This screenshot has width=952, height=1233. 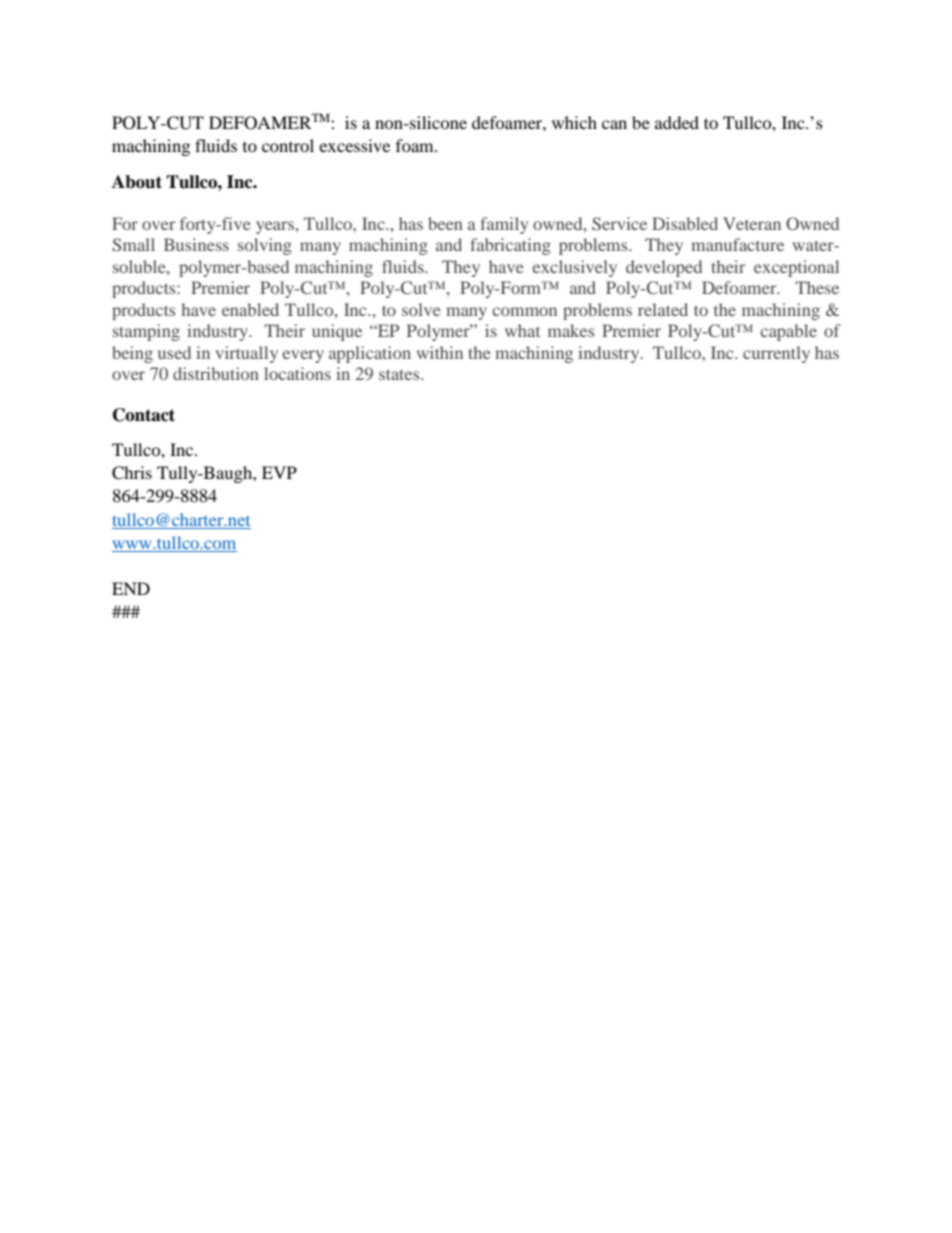 I want to click on END, so click(x=131, y=588).
